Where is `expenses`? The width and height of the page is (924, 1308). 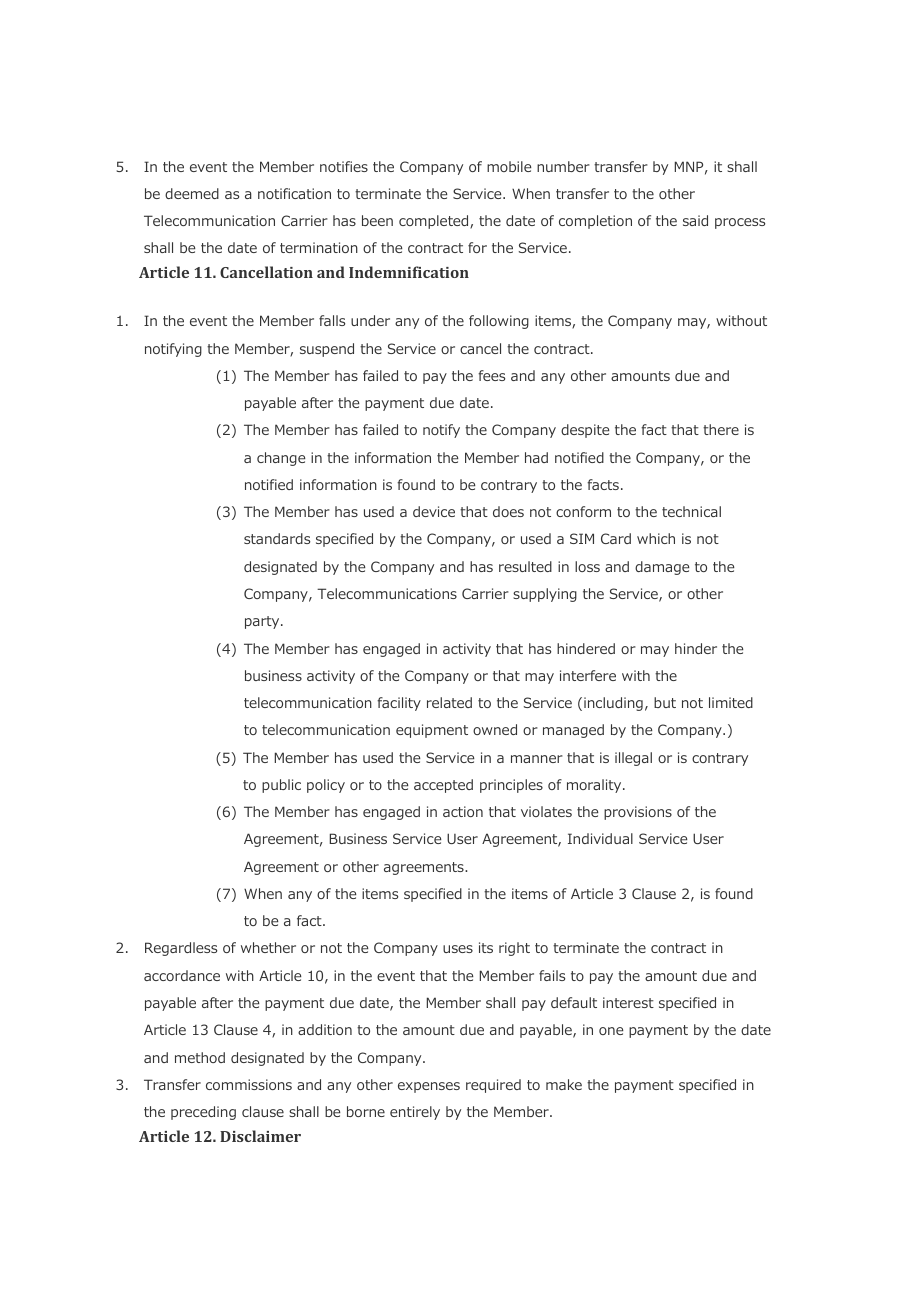
expenses is located at coordinates (429, 1087).
